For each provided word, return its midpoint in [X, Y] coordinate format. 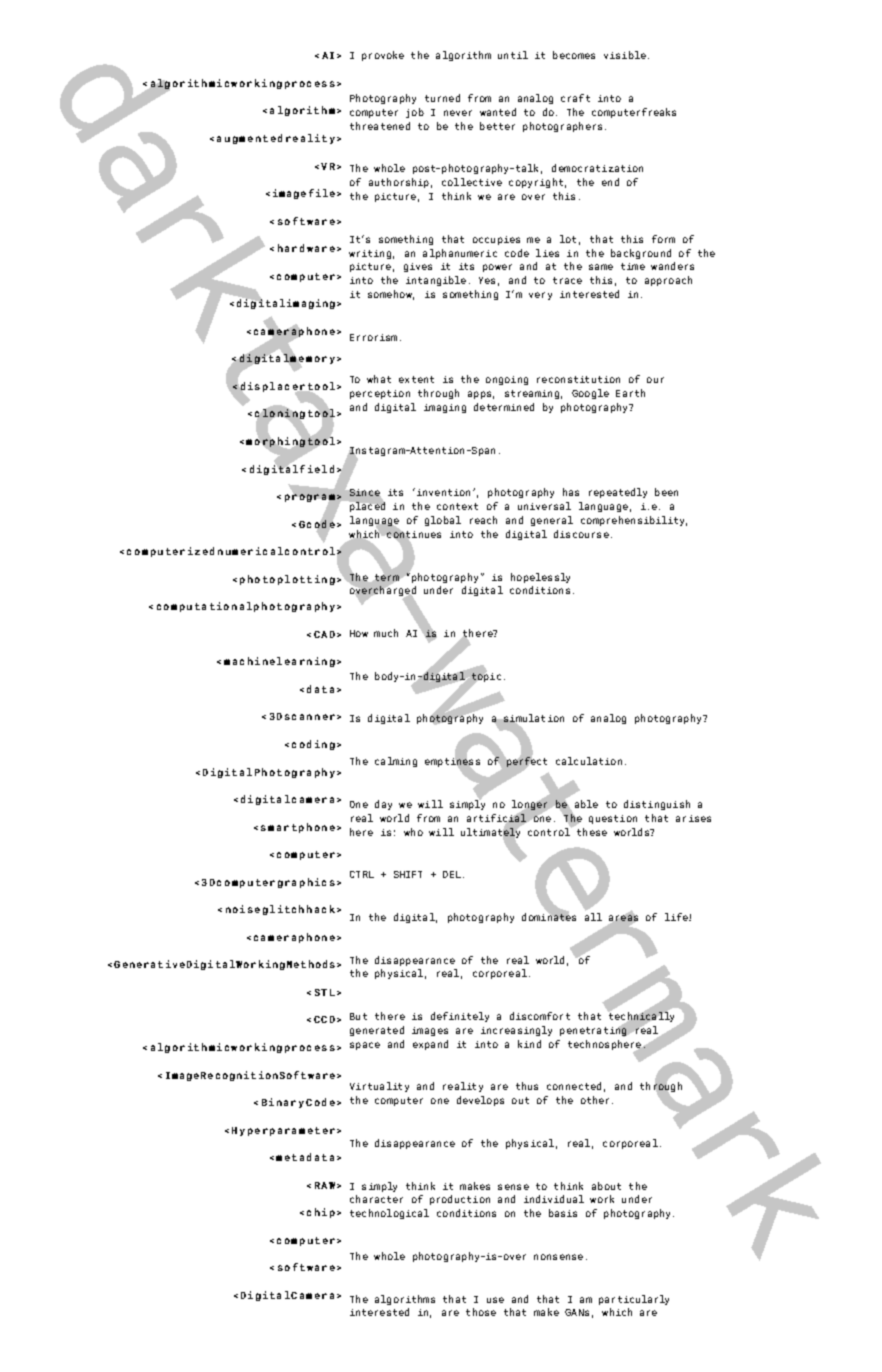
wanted [498, 112]
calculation [589, 761]
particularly [634, 1300]
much [386, 633]
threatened [380, 126]
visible [625, 55]
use [495, 1300]
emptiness [452, 763]
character [376, 1199]
